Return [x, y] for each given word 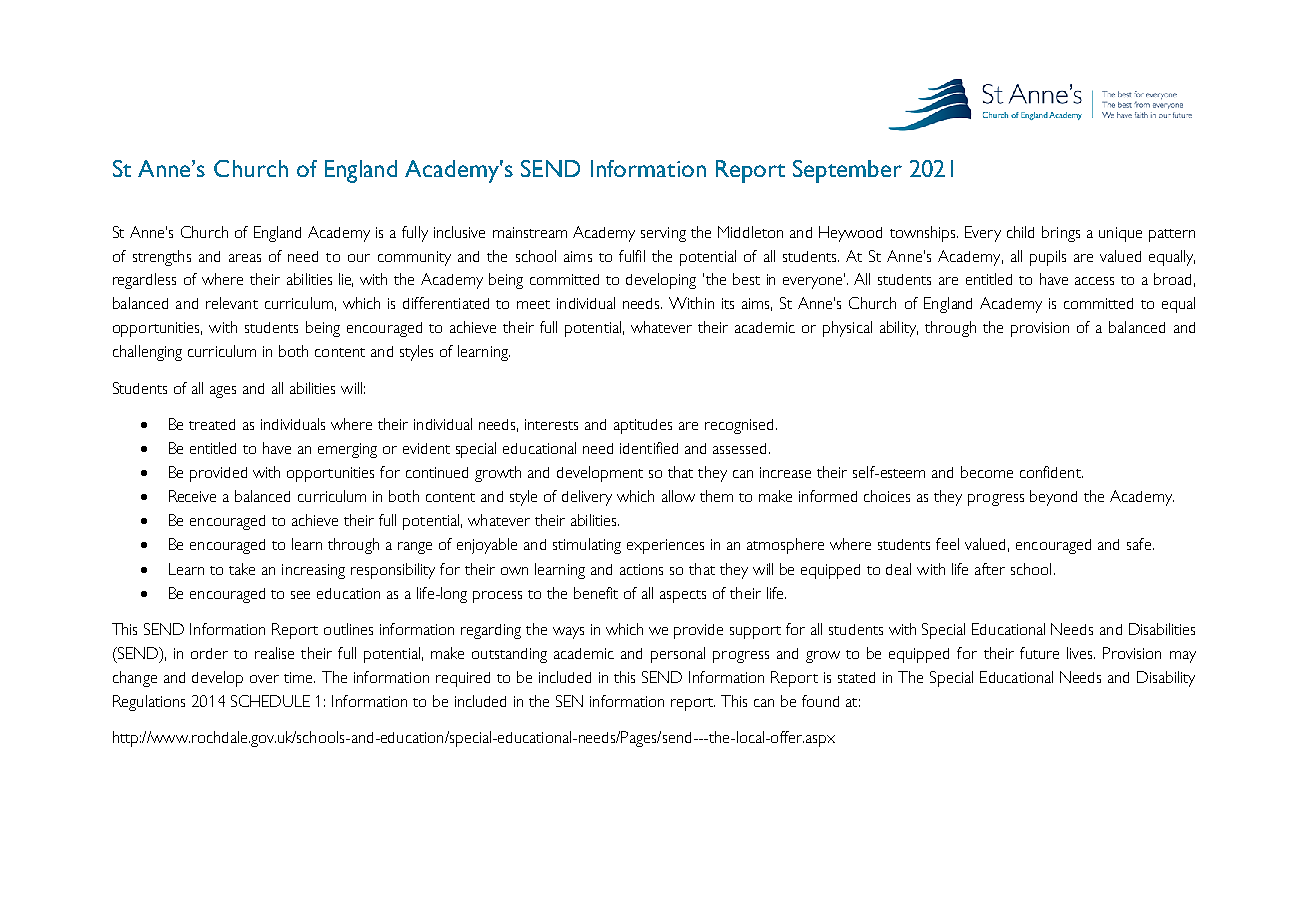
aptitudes [643, 426]
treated [212, 424]
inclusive [459, 232]
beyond [1053, 498]
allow [678, 496]
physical [847, 329]
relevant [232, 303]
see [300, 595]
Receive [192, 496]
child [1020, 232]
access [1094, 281]
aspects [683, 596]
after [990, 569]
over [264, 679]
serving [663, 234]
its [728, 303]
